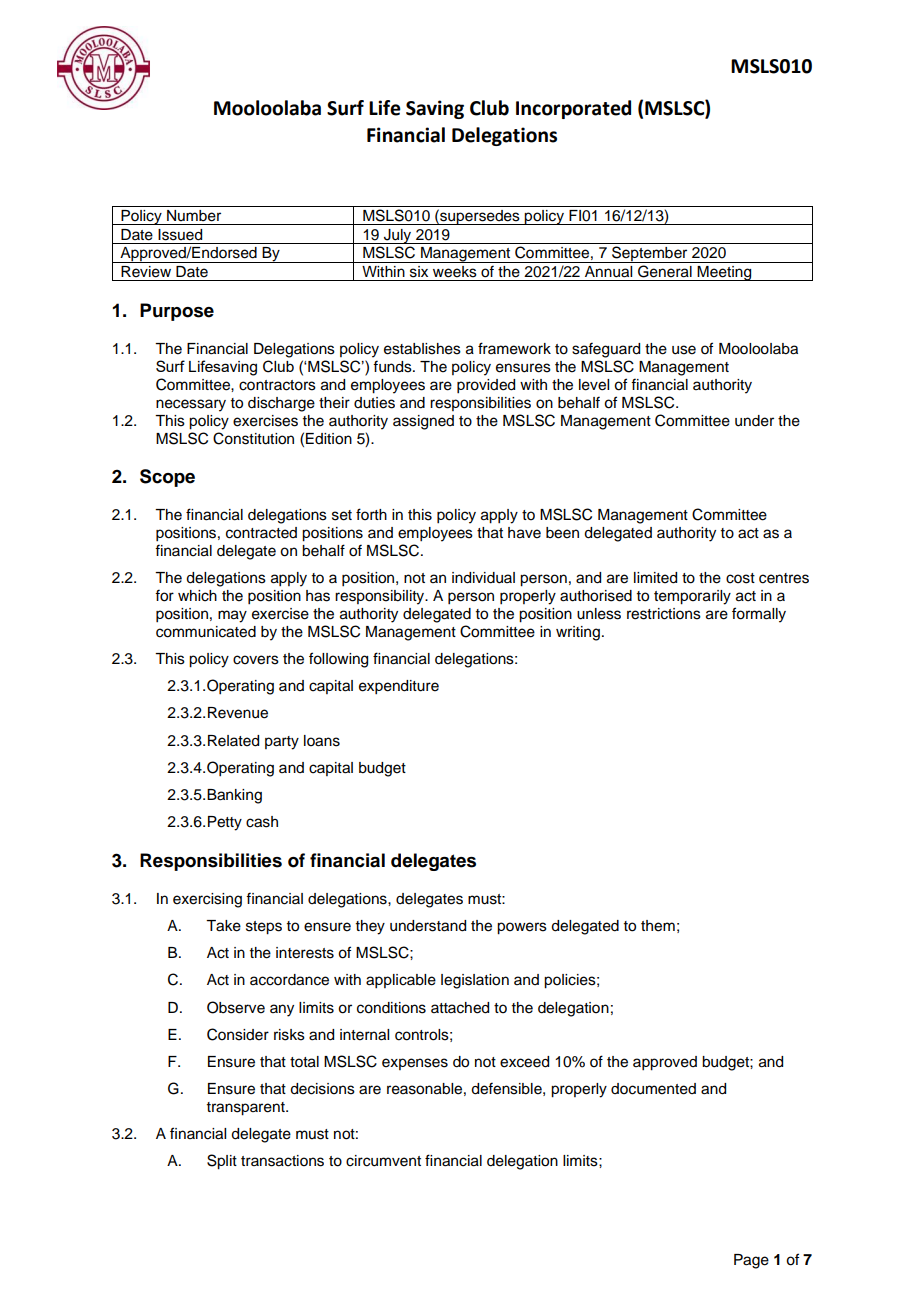 Image resolution: width=924 pixels, height=1308 pixels. What do you see at coordinates (684, 350) in the screenshot?
I see `use` at bounding box center [684, 350].
